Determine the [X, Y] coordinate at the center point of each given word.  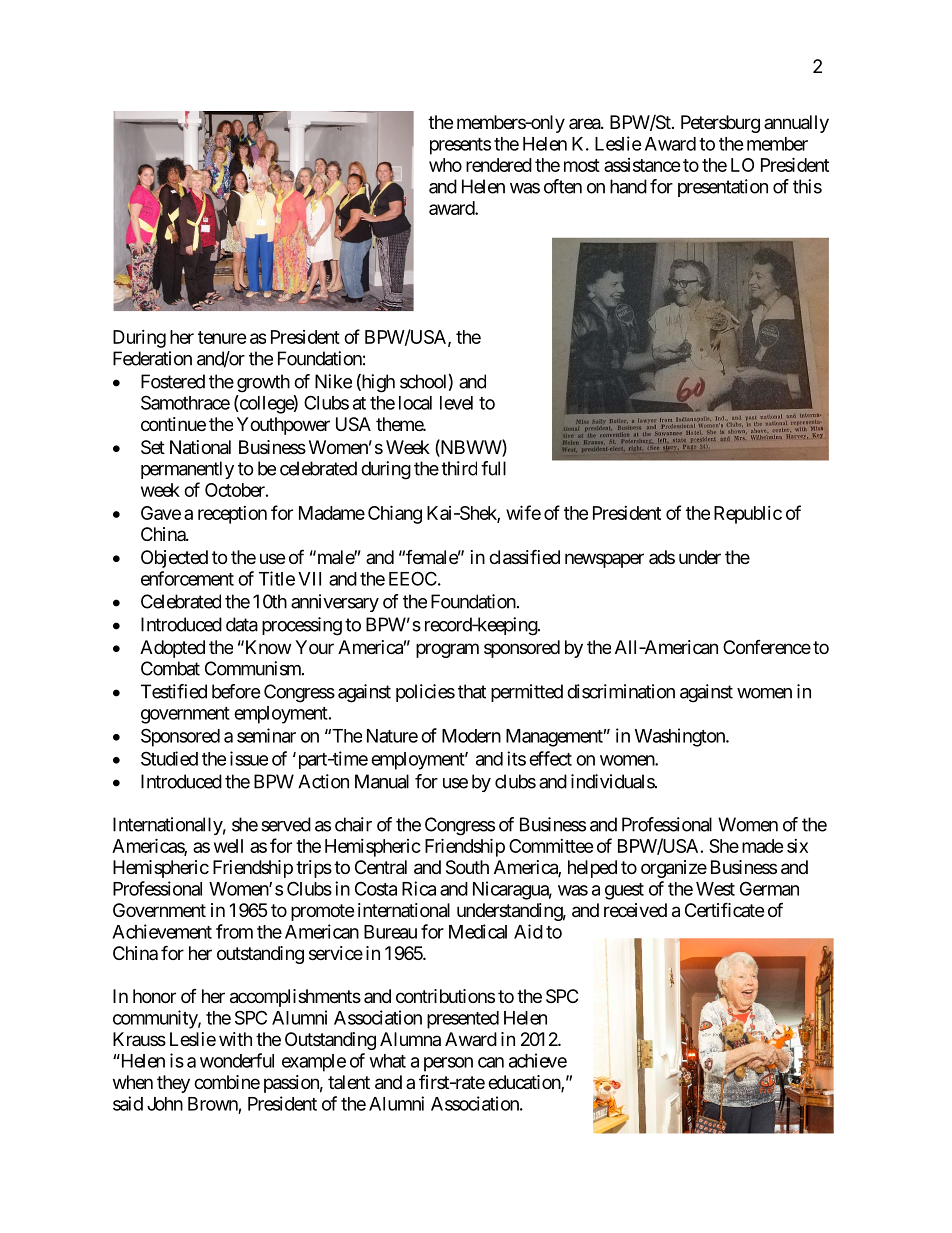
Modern [471, 736]
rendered [499, 165]
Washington [681, 737]
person [448, 1064]
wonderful [237, 1060]
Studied [169, 758]
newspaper [604, 560]
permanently [187, 470]
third [459, 468]
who [445, 165]
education [525, 1083]
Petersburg [720, 124]
